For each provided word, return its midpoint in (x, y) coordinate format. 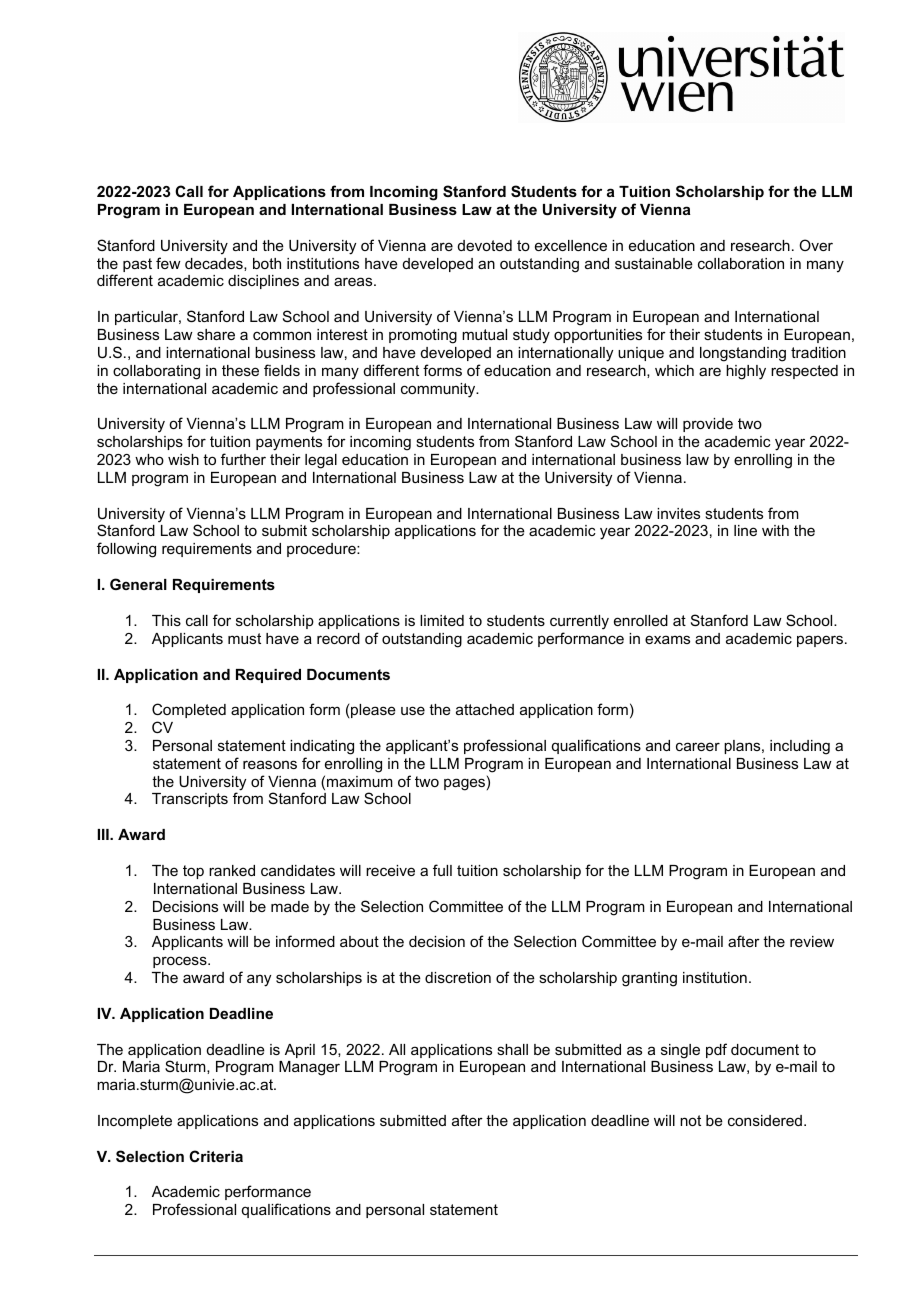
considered (765, 1120)
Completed (189, 710)
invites (678, 513)
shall (512, 1049)
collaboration (741, 263)
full (442, 870)
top (193, 872)
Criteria (216, 1156)
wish (183, 459)
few (168, 263)
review (812, 941)
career (698, 746)
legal (321, 461)
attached (485, 709)
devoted (485, 245)
